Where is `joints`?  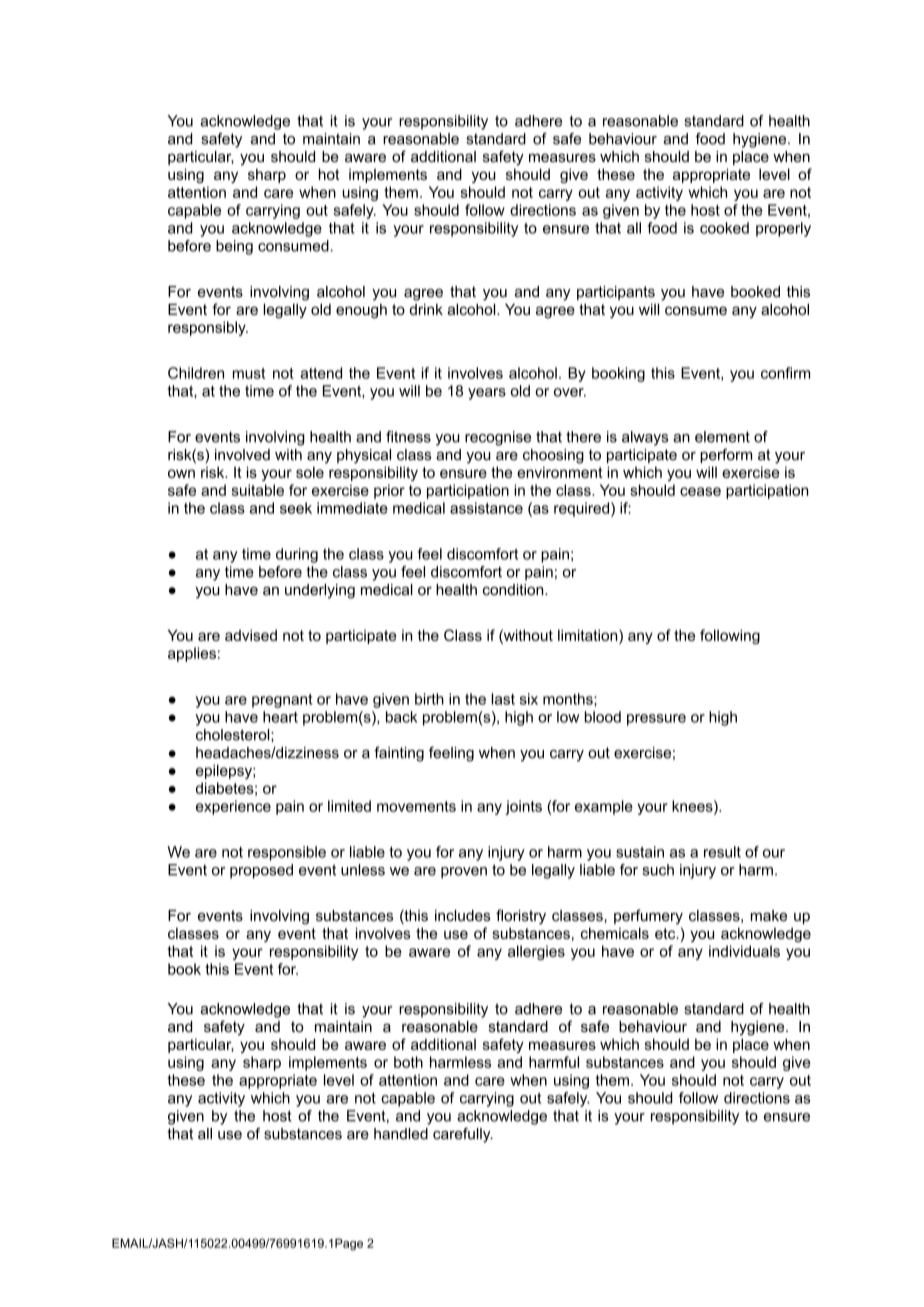 joints is located at coordinates (523, 807).
